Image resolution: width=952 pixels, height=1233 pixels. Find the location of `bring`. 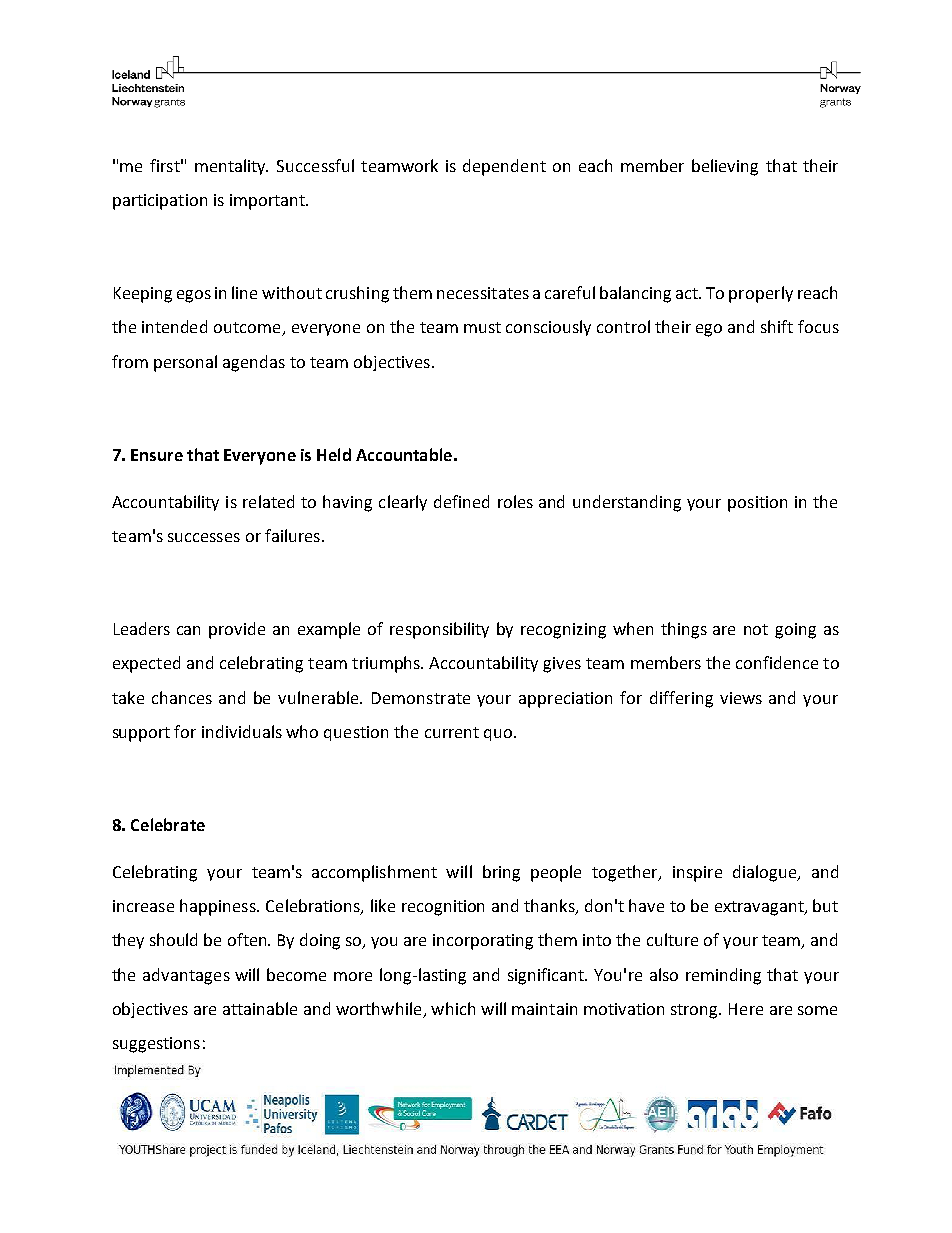

bring is located at coordinates (501, 873).
